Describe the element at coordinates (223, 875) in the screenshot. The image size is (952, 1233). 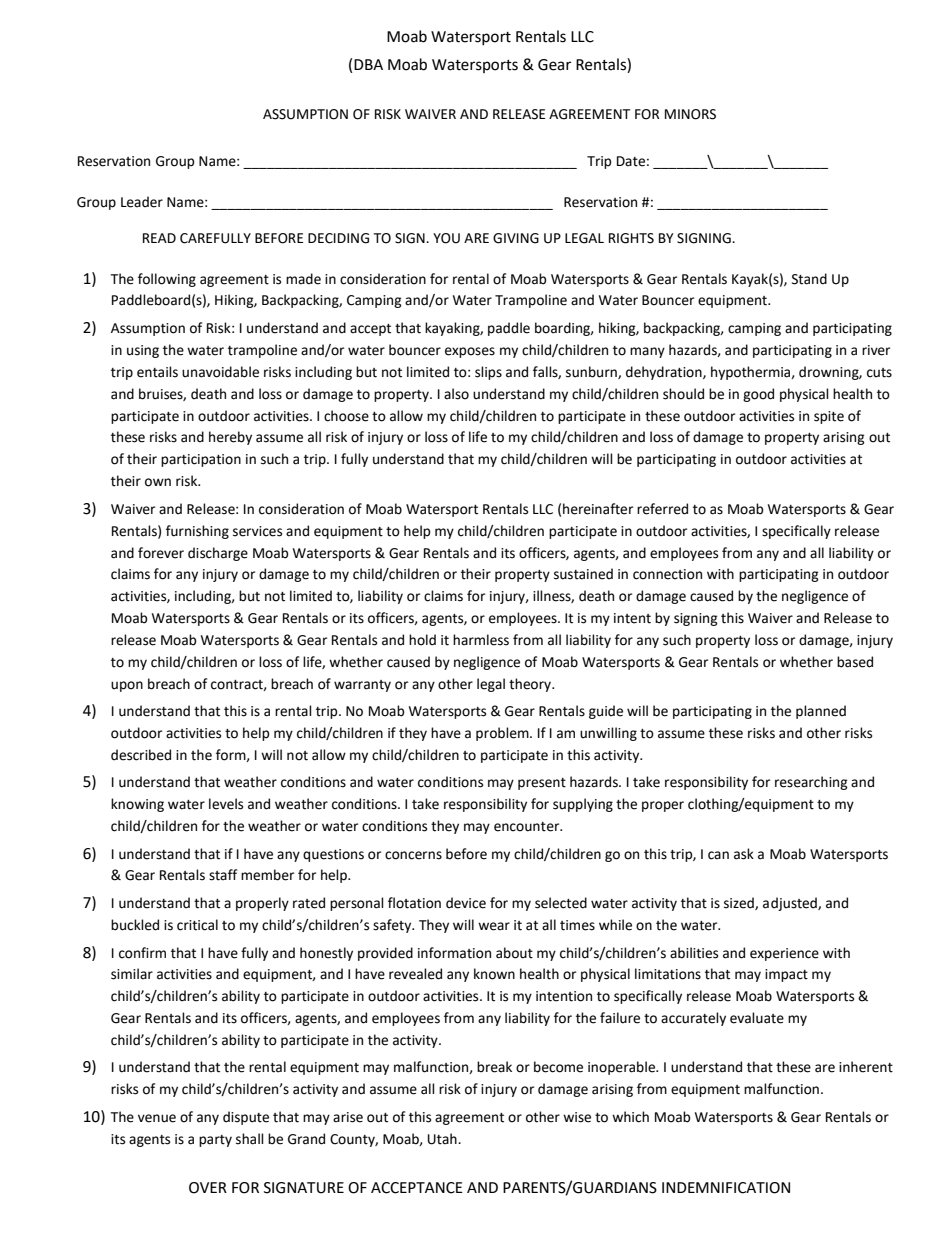
I see `staff` at that location.
